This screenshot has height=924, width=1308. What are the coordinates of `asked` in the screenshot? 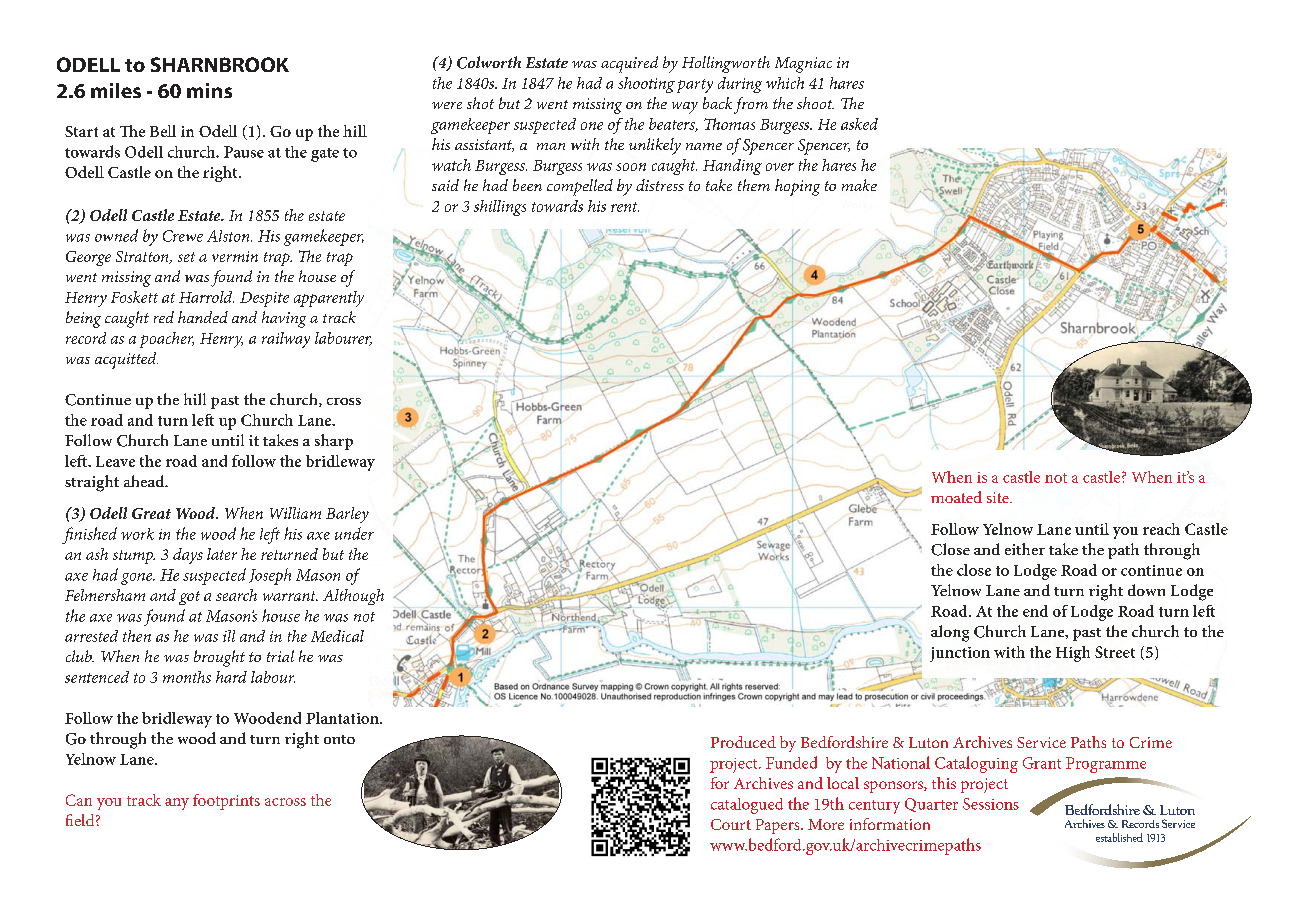 It's located at (859, 124).
